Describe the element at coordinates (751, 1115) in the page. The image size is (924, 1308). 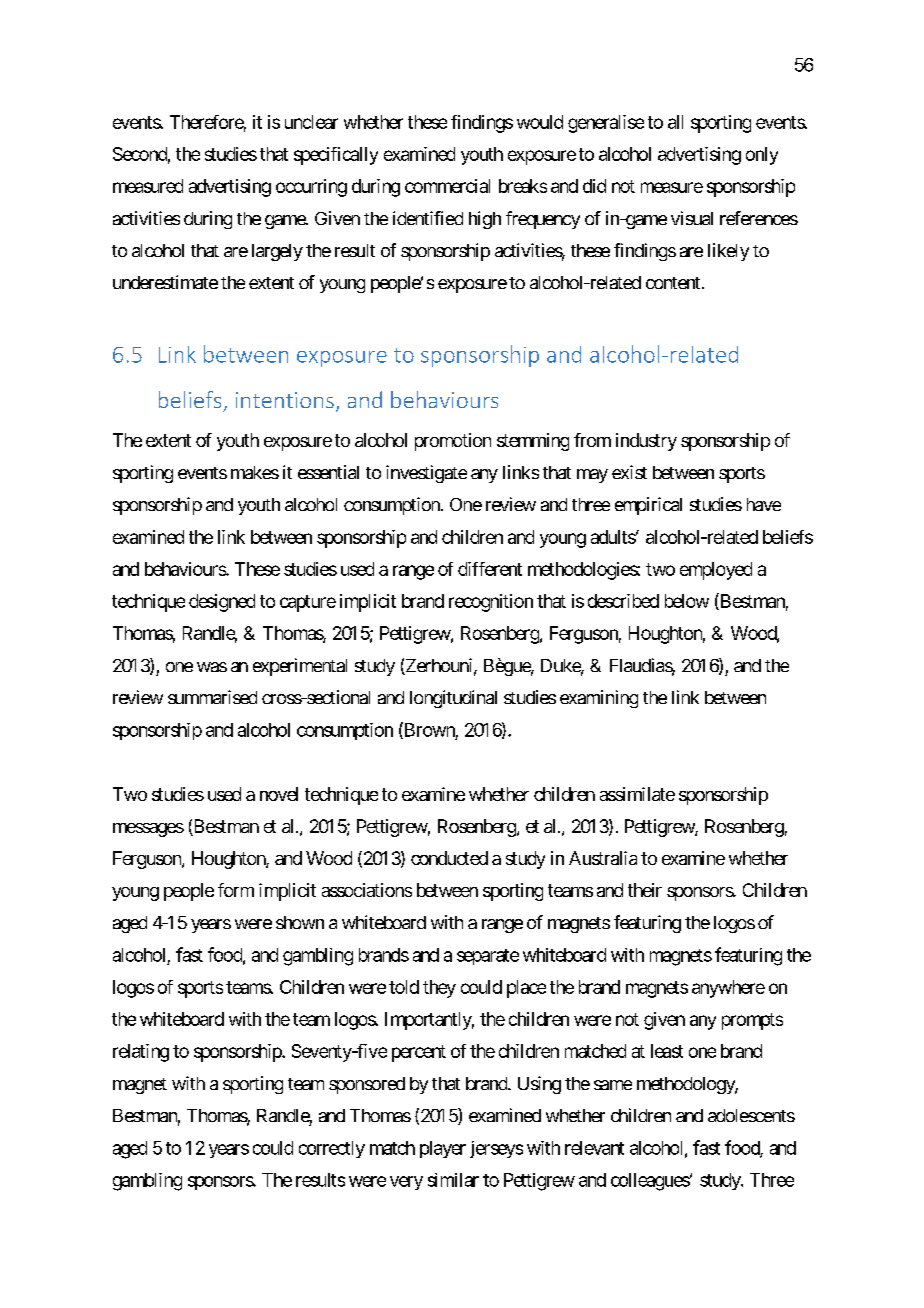
I see `adolescents` at that location.
